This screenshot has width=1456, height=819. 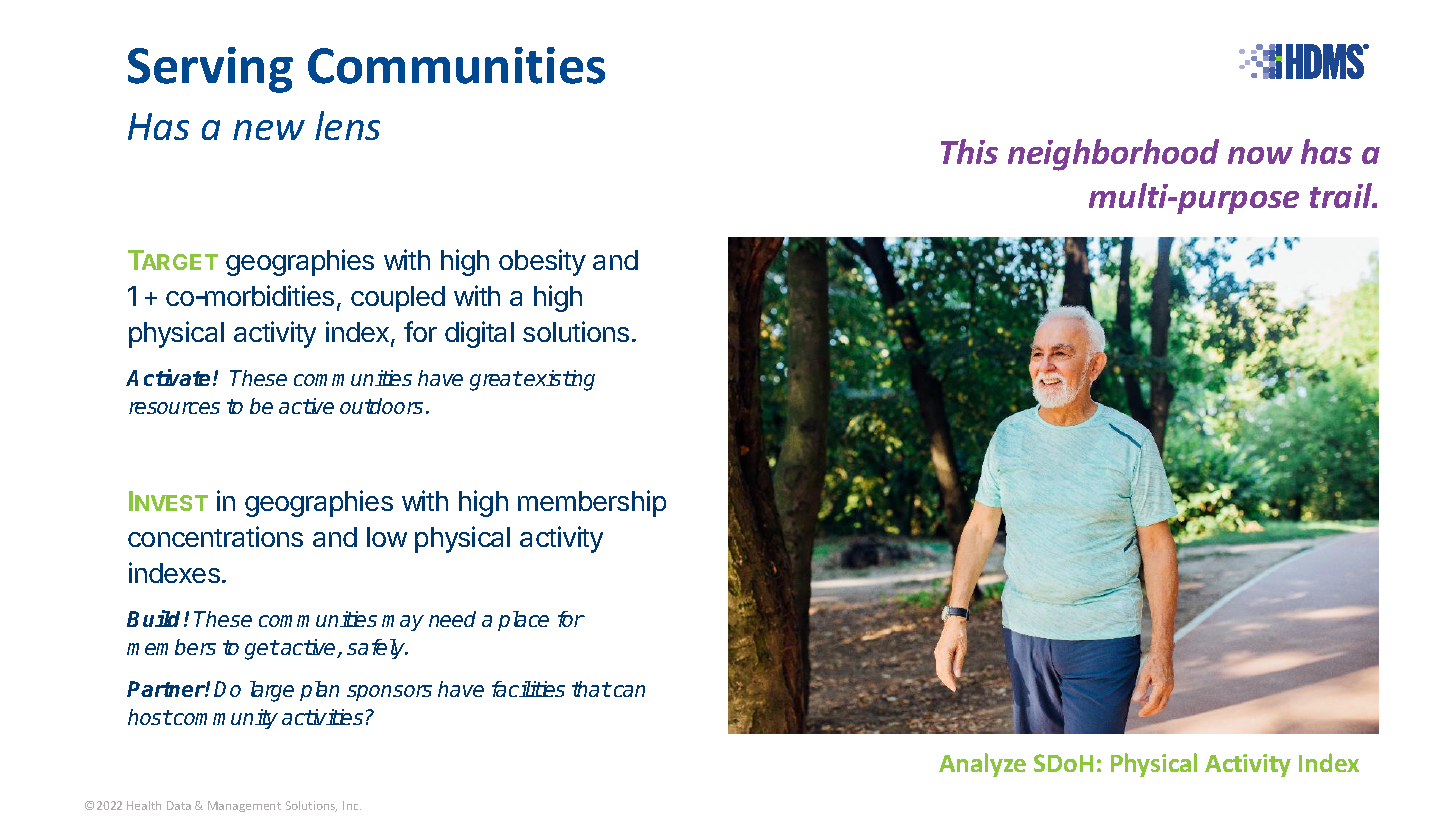 What do you see at coordinates (244, 806) in the screenshot?
I see `Management` at bounding box center [244, 806].
